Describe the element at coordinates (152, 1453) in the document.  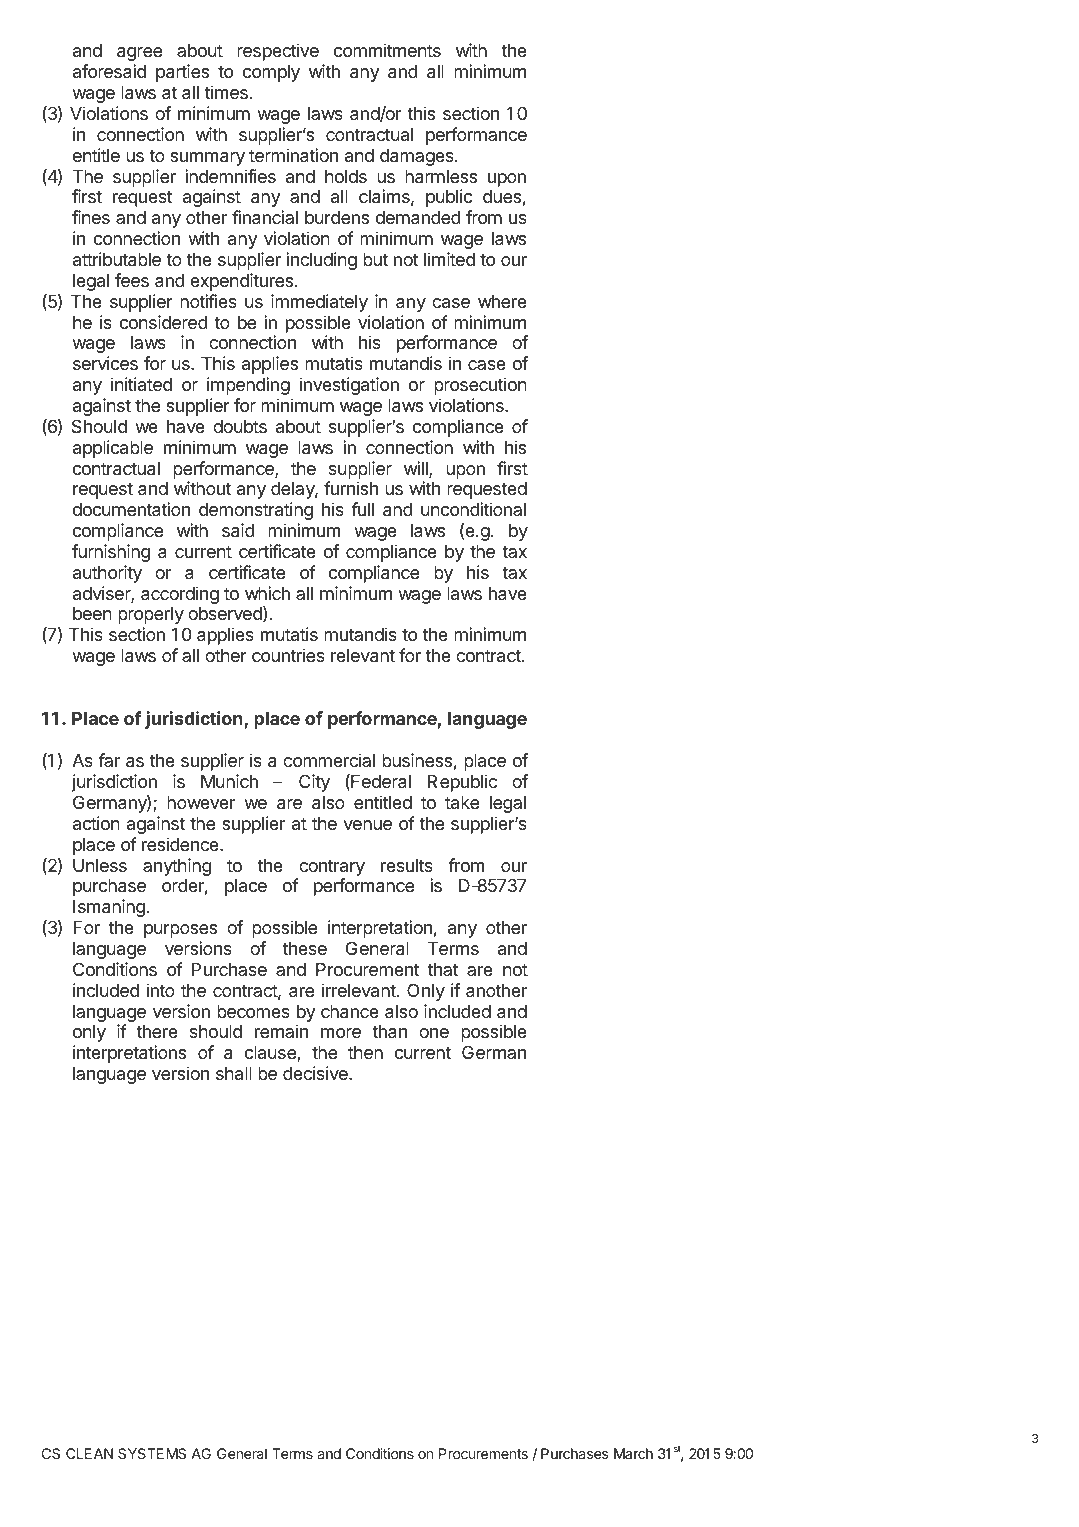
I see `SYSTEMS` at that location.
